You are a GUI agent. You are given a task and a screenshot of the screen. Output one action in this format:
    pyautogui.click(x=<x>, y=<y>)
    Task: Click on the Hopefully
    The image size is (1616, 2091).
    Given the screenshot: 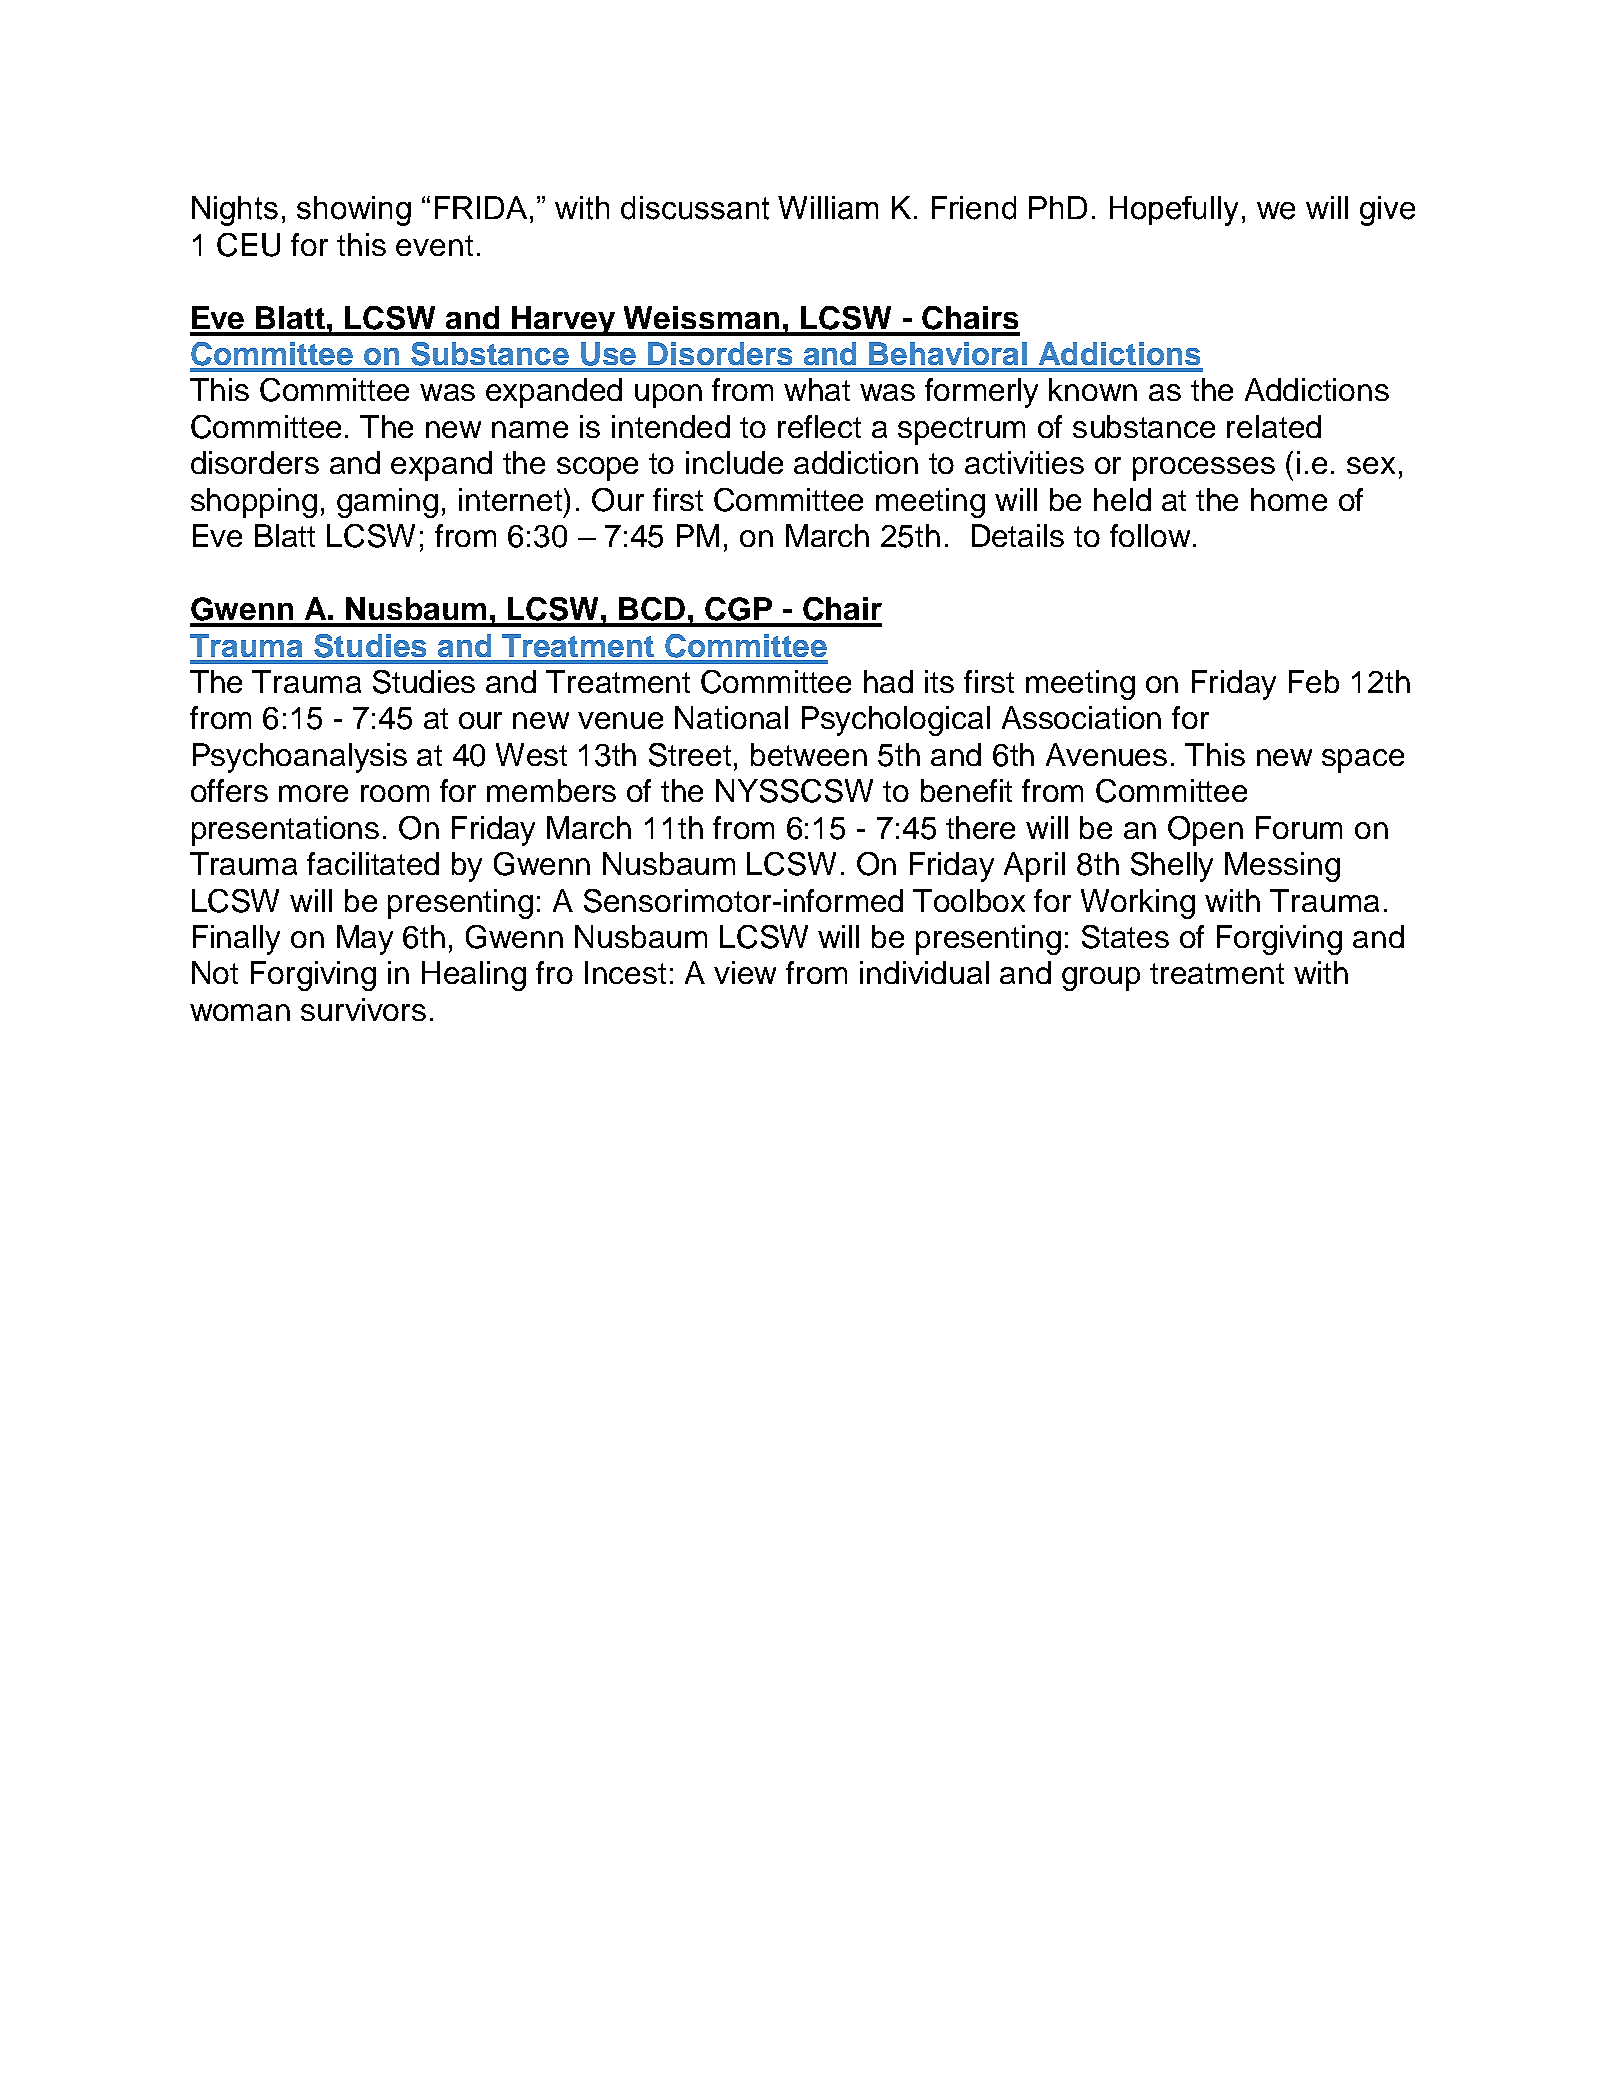 What is the action you would take?
    pyautogui.click(x=1174, y=211)
